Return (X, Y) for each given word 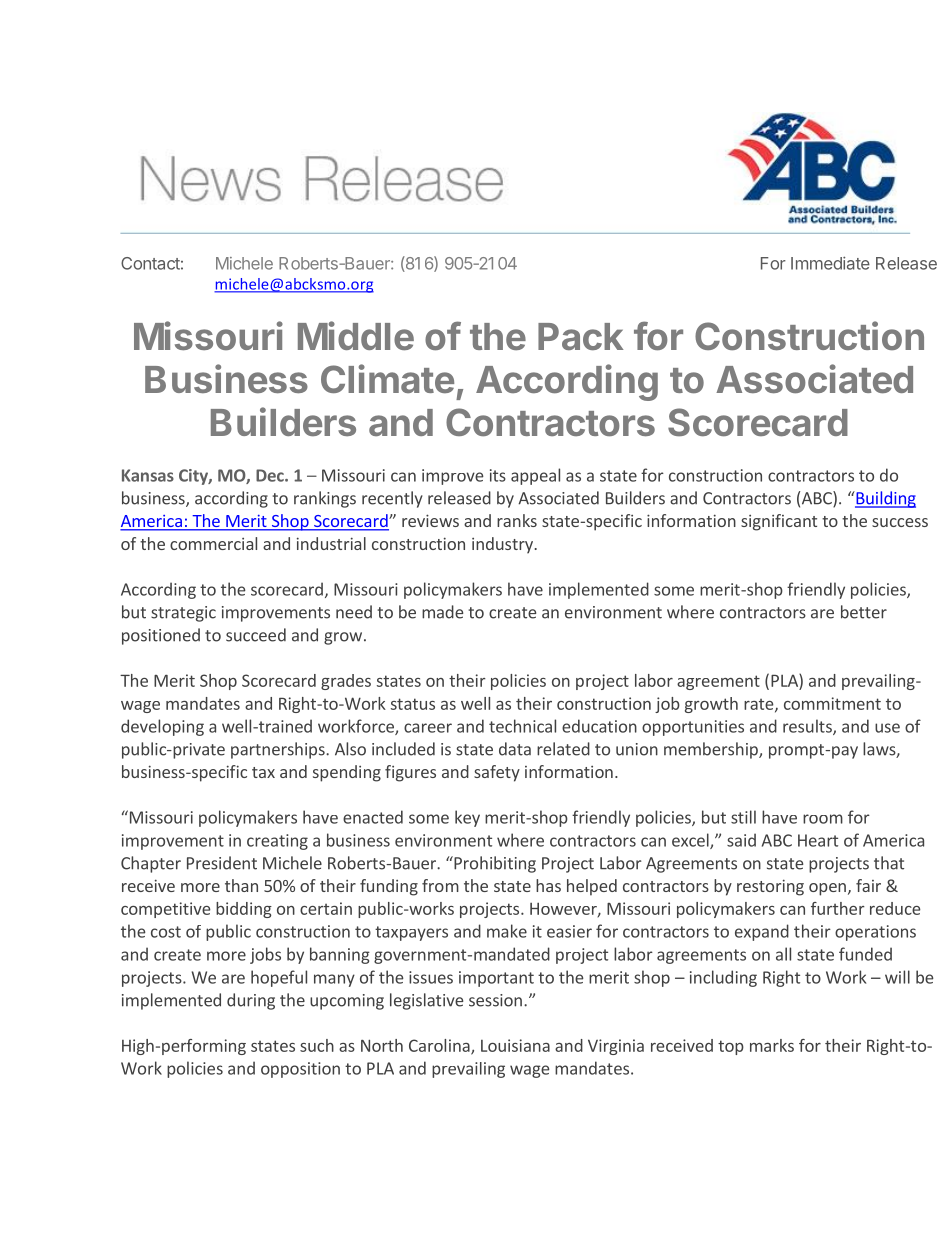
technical (522, 726)
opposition (300, 1070)
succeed (256, 635)
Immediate (830, 263)
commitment (832, 703)
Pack (581, 336)
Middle (356, 336)
